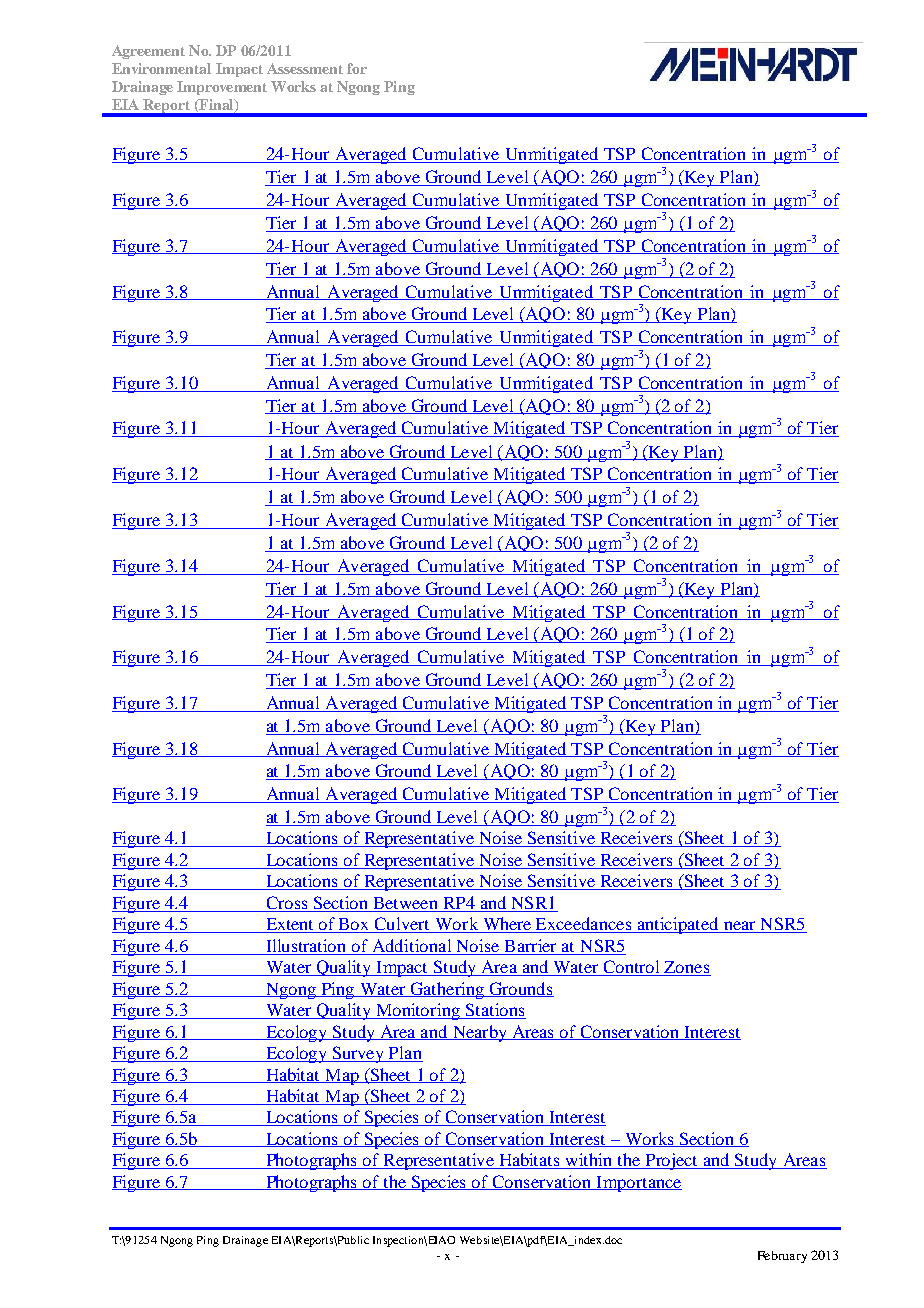 This screenshot has width=924, height=1308. What do you see at coordinates (357, 68) in the screenshot?
I see `for` at bounding box center [357, 68].
